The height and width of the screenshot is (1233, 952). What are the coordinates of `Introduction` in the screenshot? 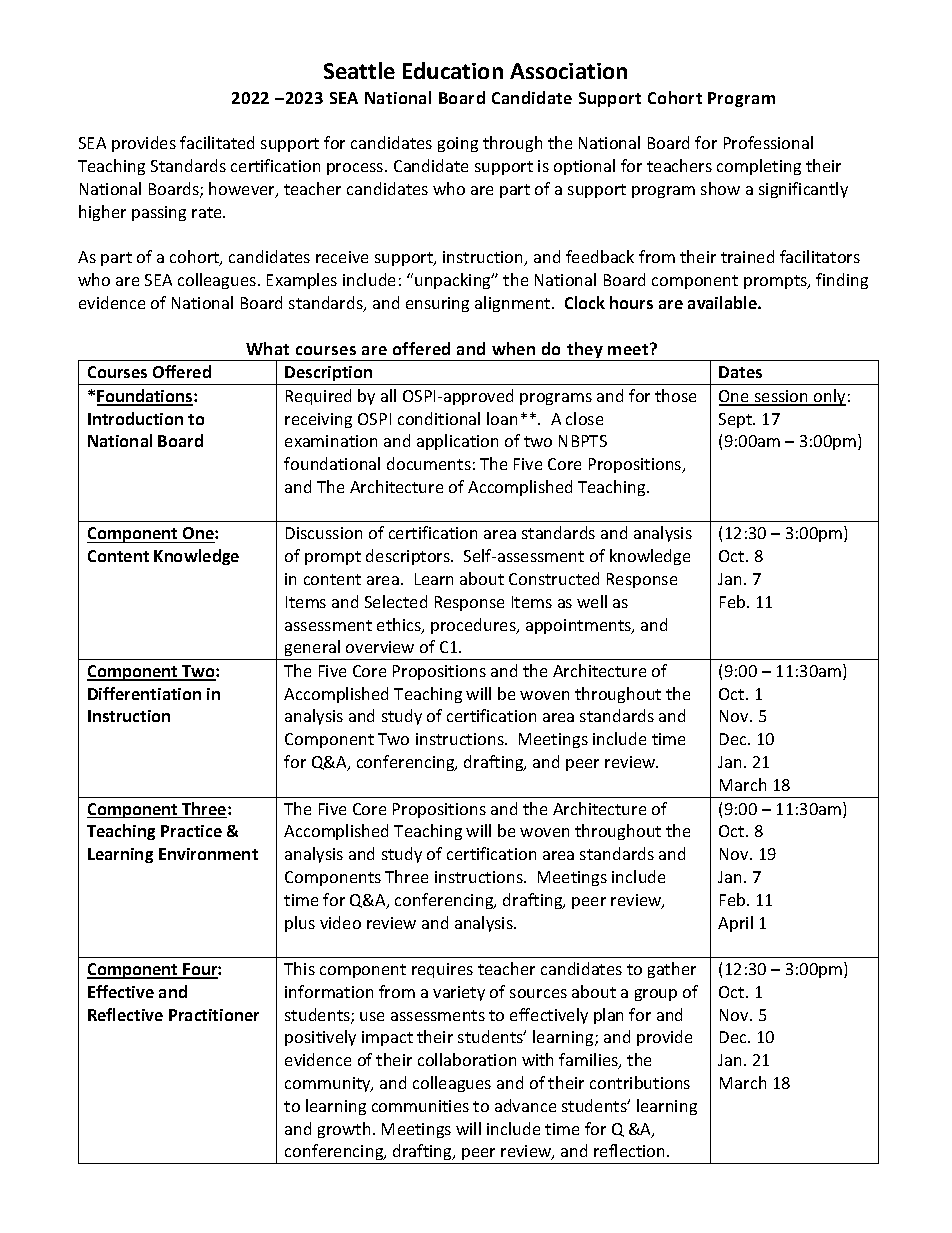 It's located at (135, 418).
